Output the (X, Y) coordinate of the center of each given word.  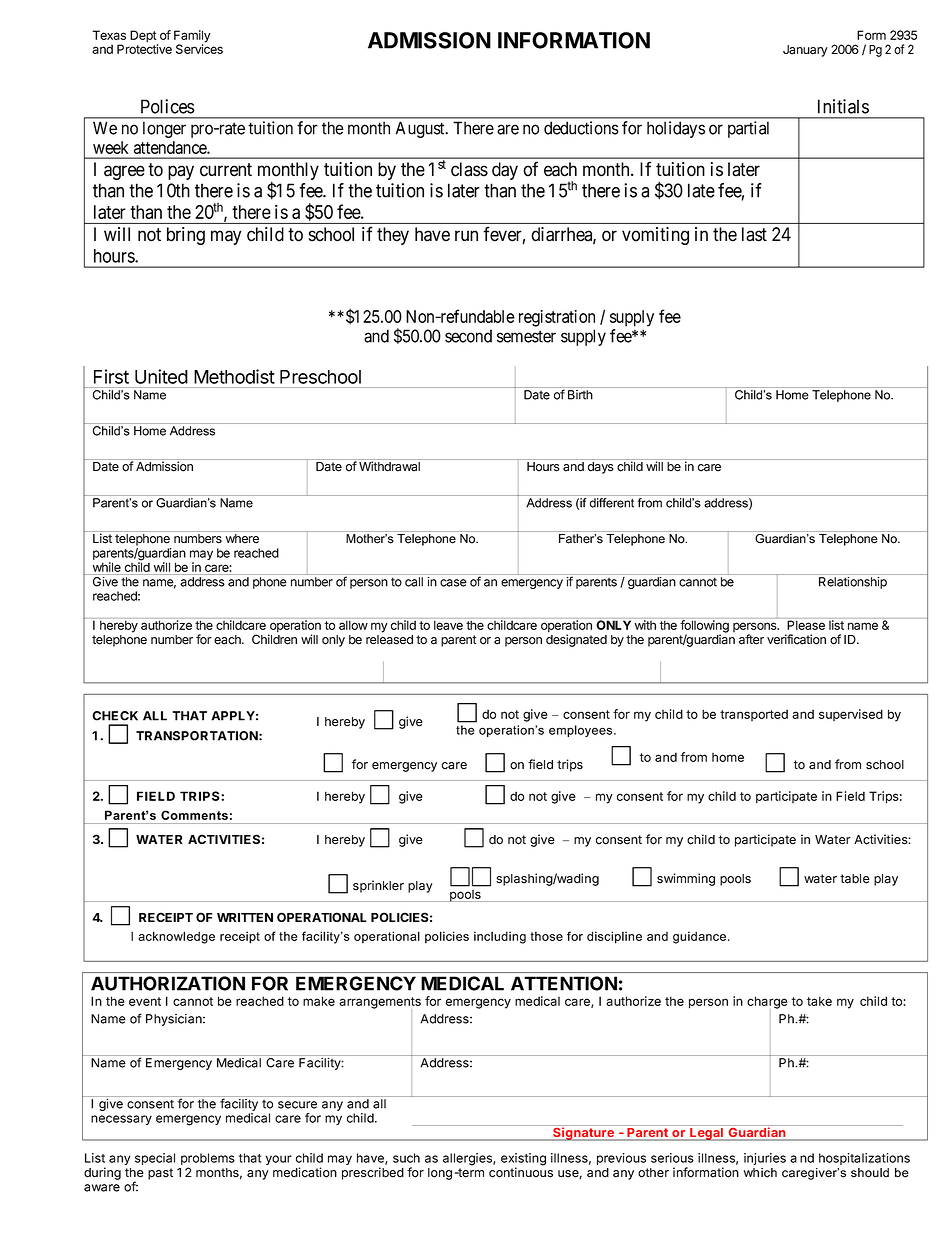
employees (582, 731)
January (805, 51)
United (161, 376)
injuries (765, 1159)
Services (199, 48)
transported (754, 715)
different (612, 503)
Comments (194, 815)
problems (208, 1160)
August (421, 129)
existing (523, 1160)
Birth (580, 395)
